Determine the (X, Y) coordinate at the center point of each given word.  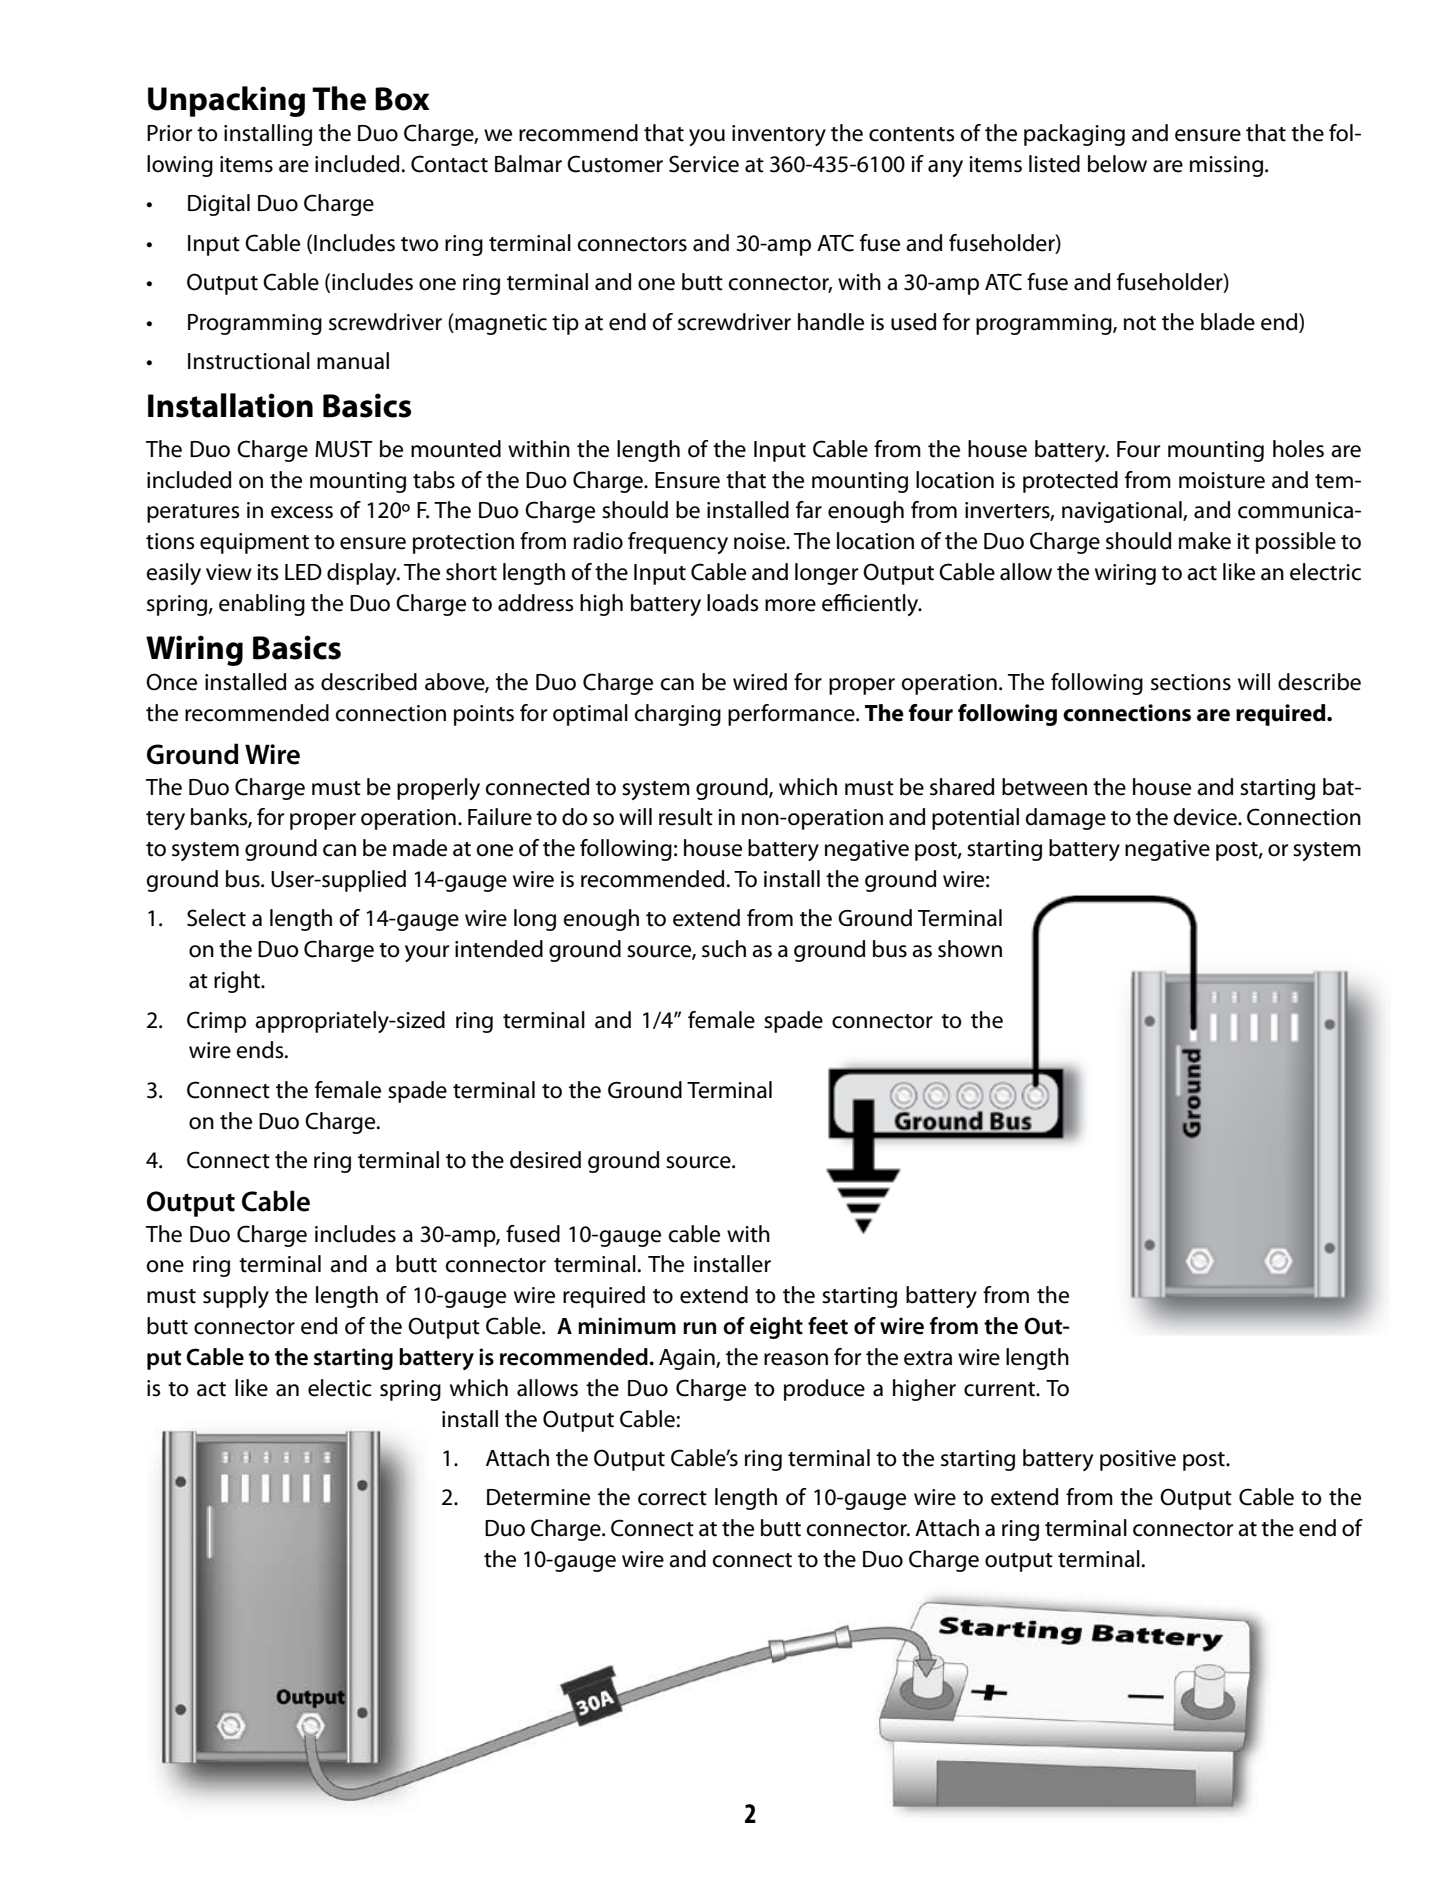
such (724, 949)
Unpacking (226, 101)
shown (970, 949)
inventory (779, 135)
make (1205, 541)
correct (672, 1498)
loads (733, 603)
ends (261, 1050)
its (268, 572)
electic (340, 1388)
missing (1226, 166)
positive (1138, 1460)
